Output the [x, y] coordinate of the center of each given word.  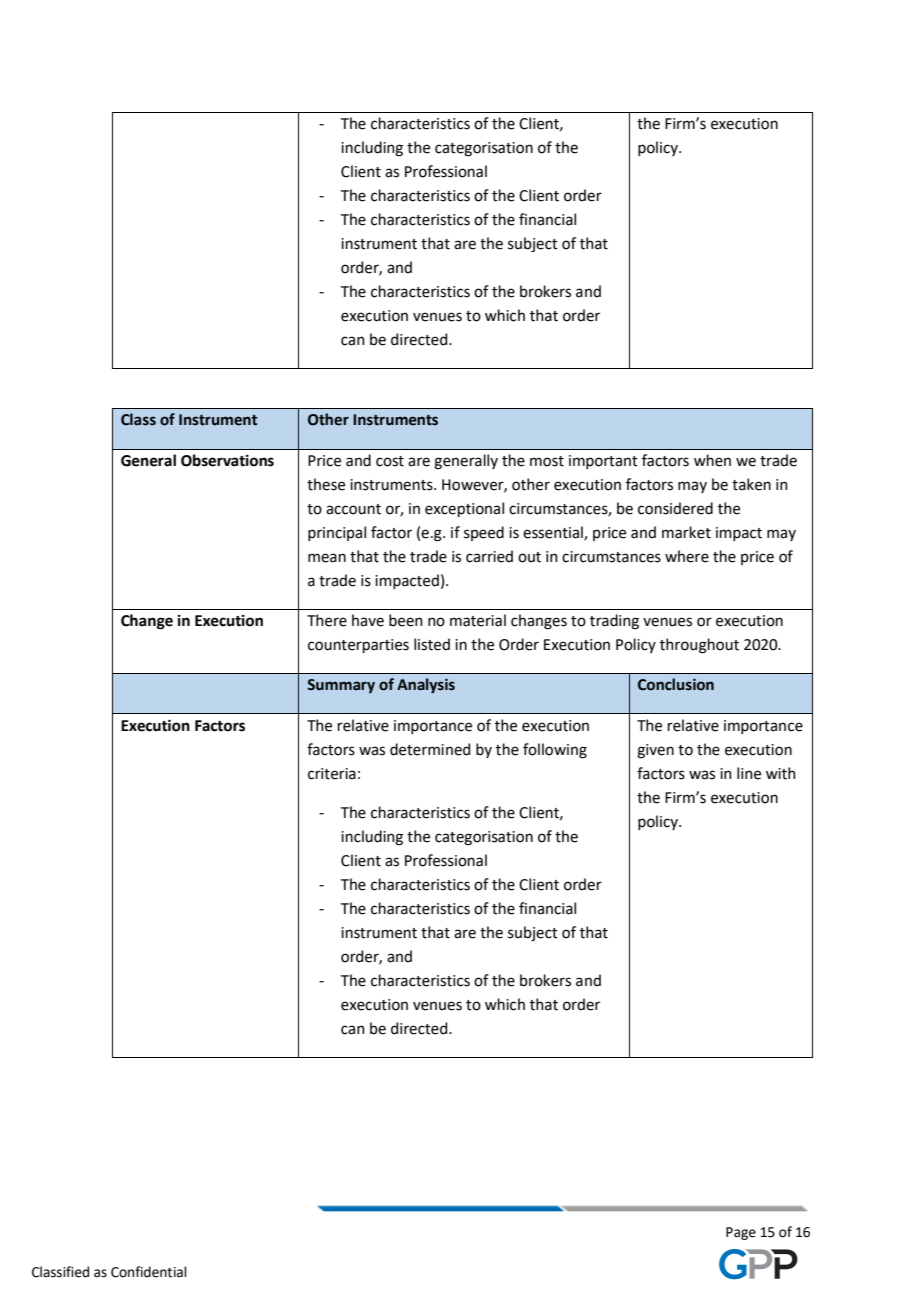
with [781, 773]
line [749, 773]
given [655, 751]
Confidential [149, 1272]
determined [430, 749]
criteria [332, 774]
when [712, 460]
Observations [227, 460]
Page [741, 1233]
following [555, 751]
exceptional [464, 509]
